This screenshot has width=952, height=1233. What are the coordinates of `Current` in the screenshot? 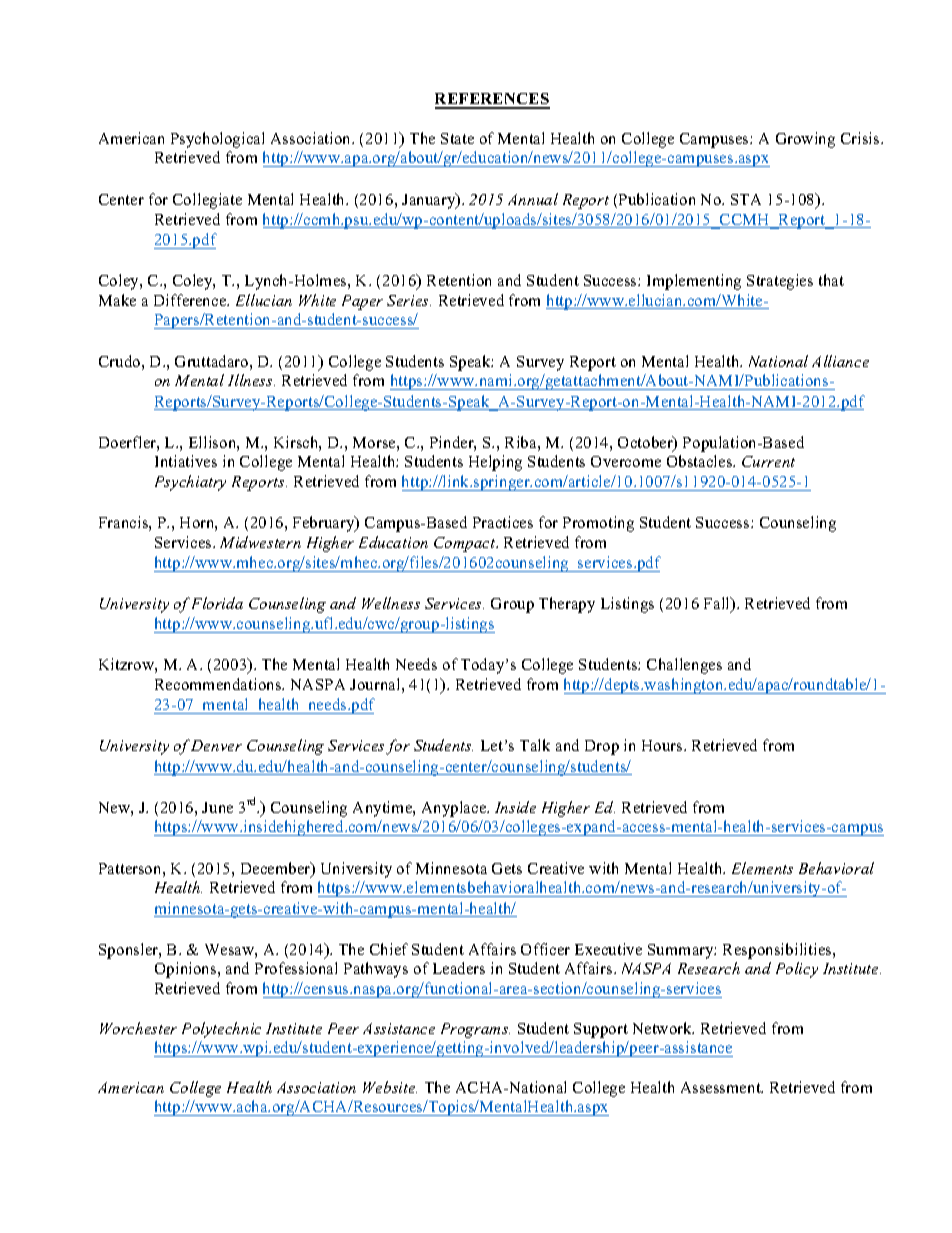 It's located at (768, 461).
